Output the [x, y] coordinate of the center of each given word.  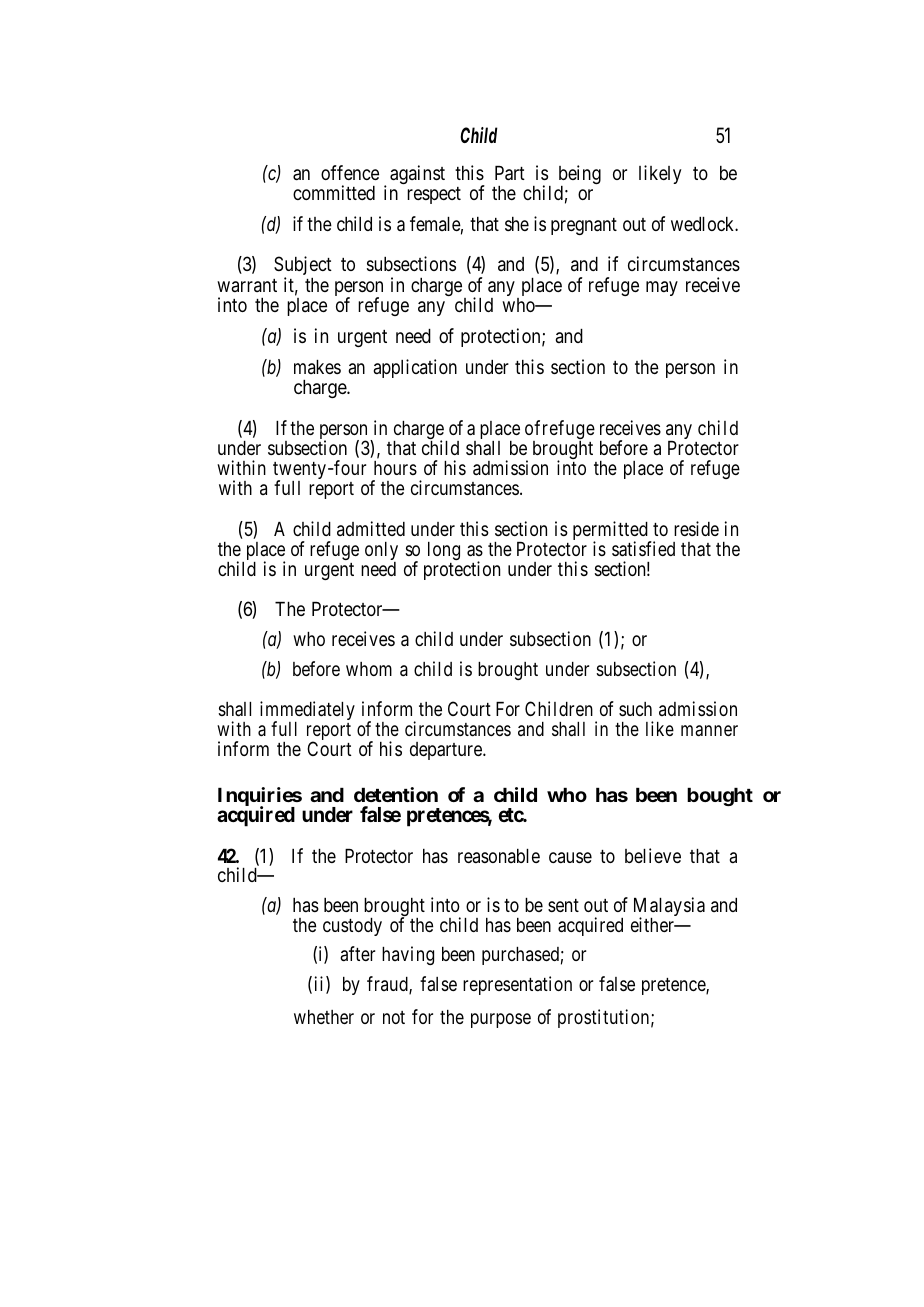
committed [334, 192]
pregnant [584, 226]
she [517, 224]
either [653, 924]
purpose [501, 1020]
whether [324, 1017]
